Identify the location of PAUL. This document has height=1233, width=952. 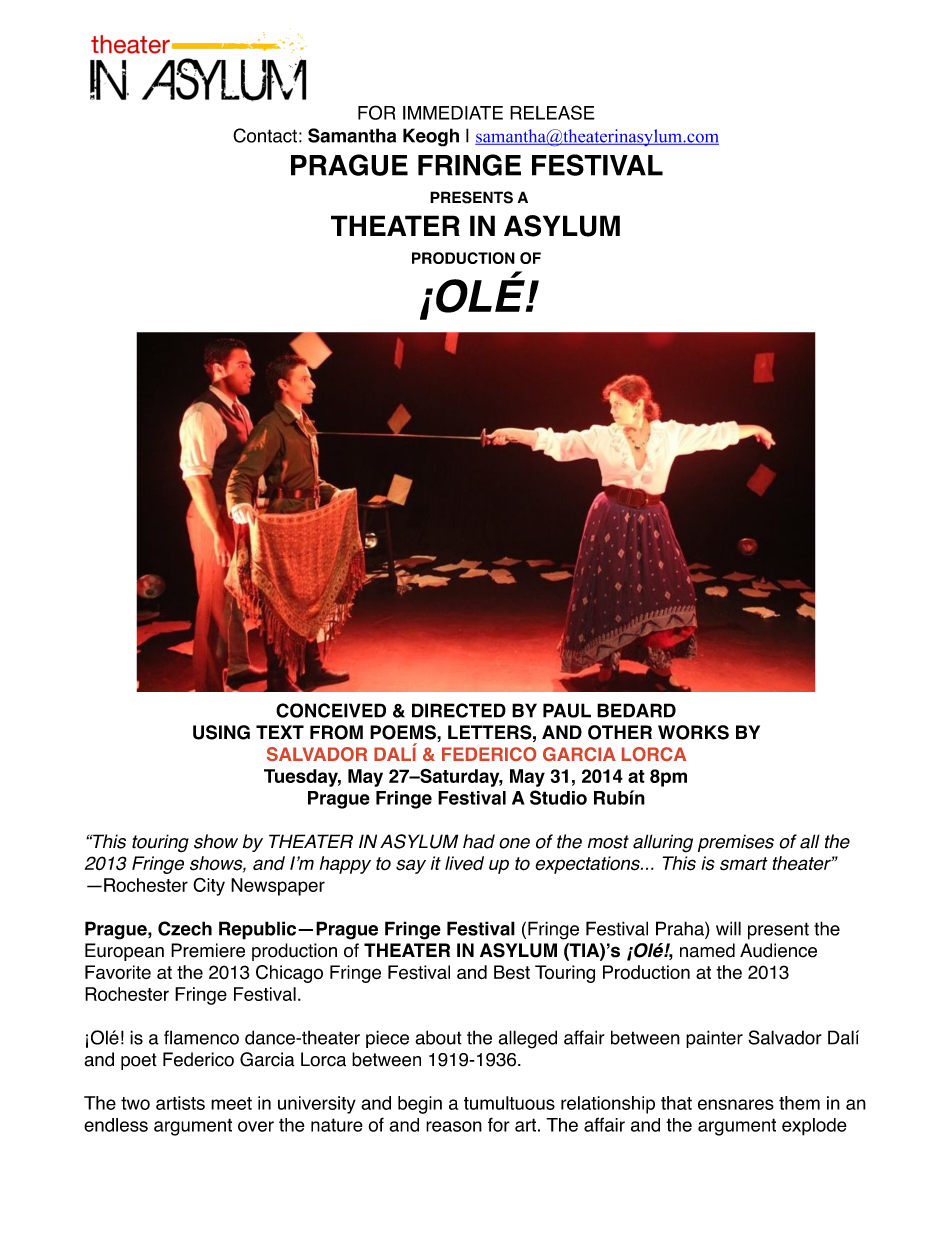
(567, 710).
